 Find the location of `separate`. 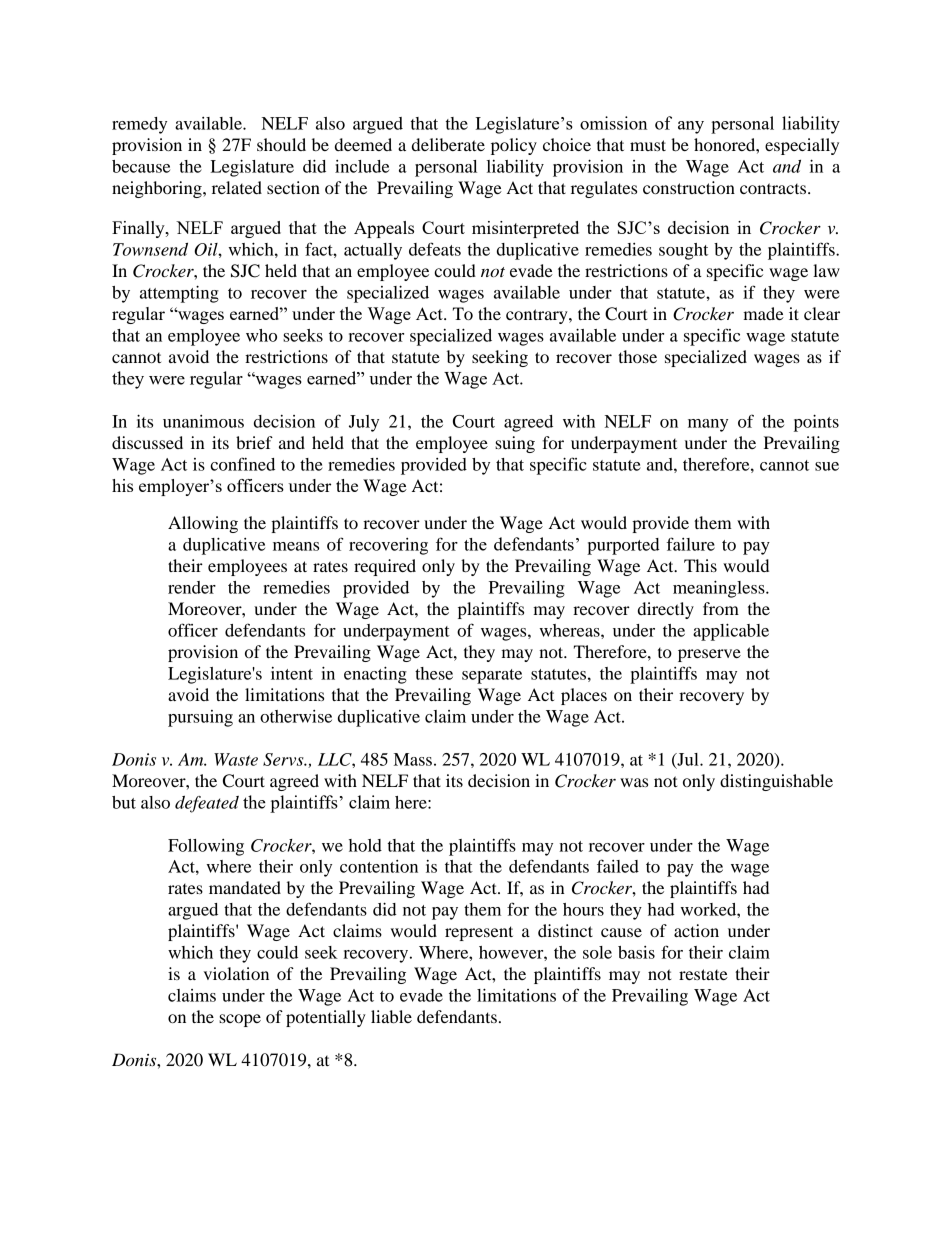

separate is located at coordinates (492, 676).
